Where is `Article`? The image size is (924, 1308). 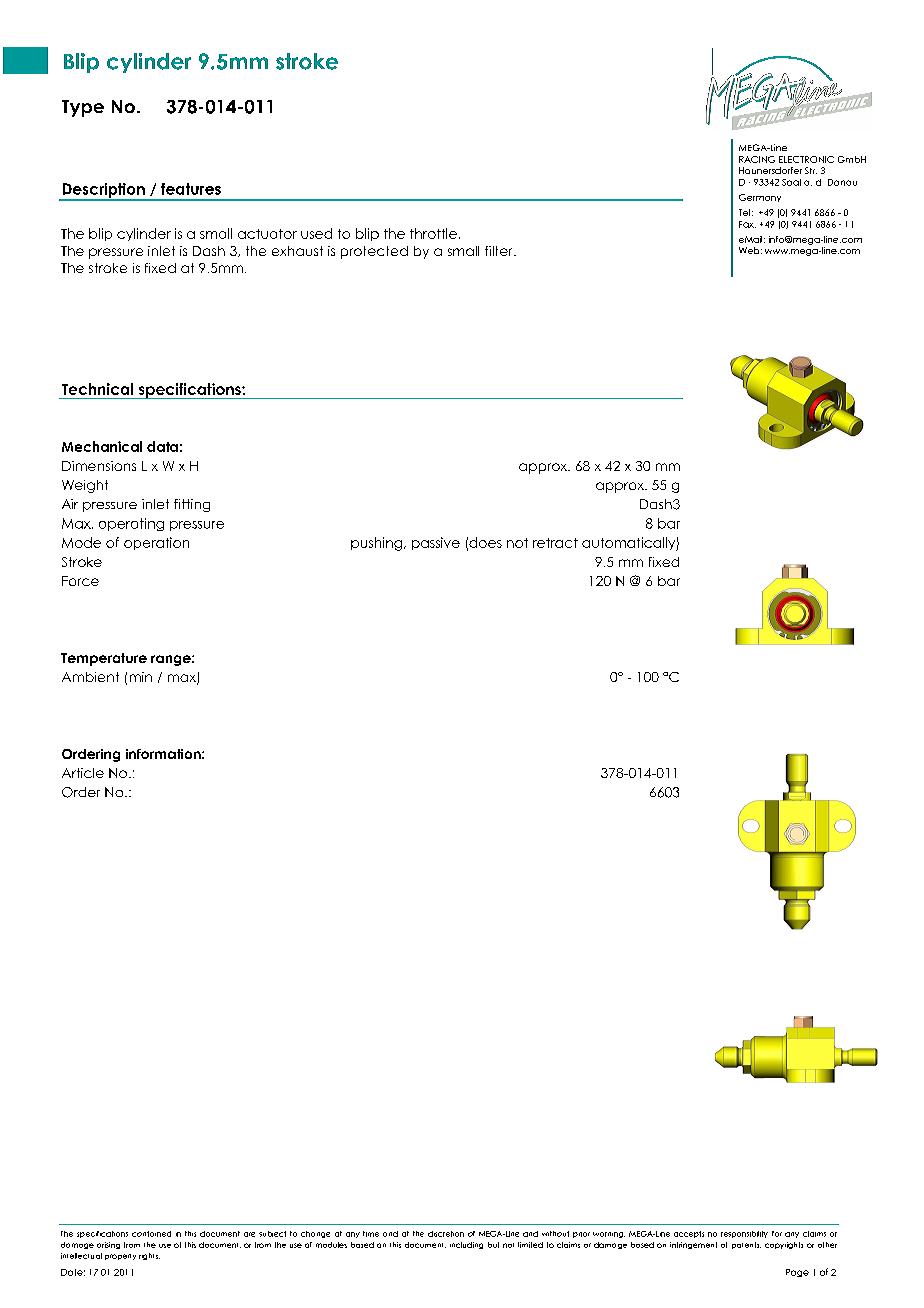 Article is located at coordinates (83, 773).
